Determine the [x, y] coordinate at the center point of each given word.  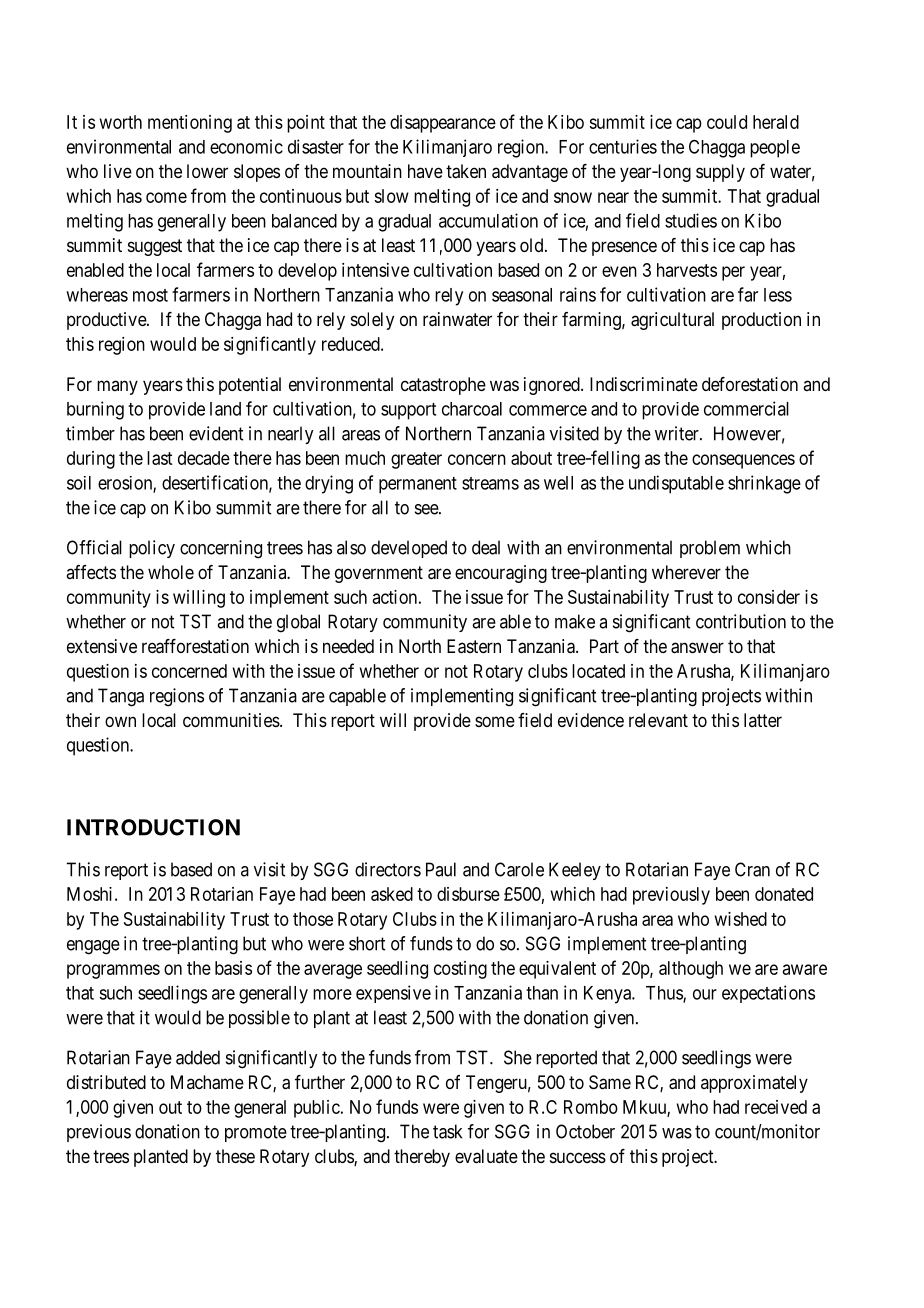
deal [486, 547]
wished [741, 919]
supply [720, 173]
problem [710, 549]
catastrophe [443, 386]
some [495, 721]
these [235, 1156]
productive [107, 321]
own [120, 721]
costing [460, 970]
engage [93, 947]
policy [152, 549]
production [761, 321]
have [425, 171]
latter [763, 720]
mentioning [190, 124]
